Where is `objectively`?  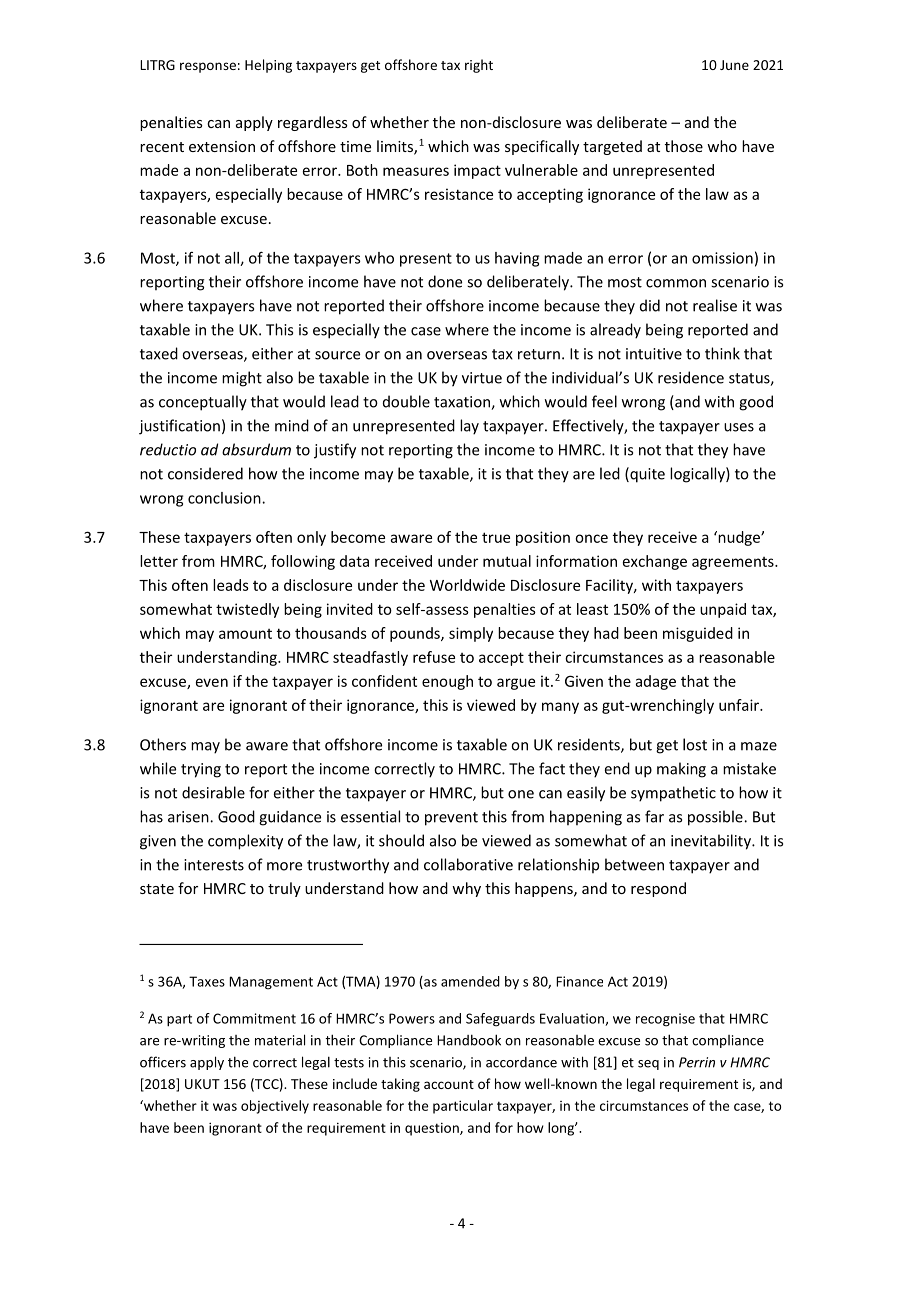
objectively is located at coordinates (275, 1107).
